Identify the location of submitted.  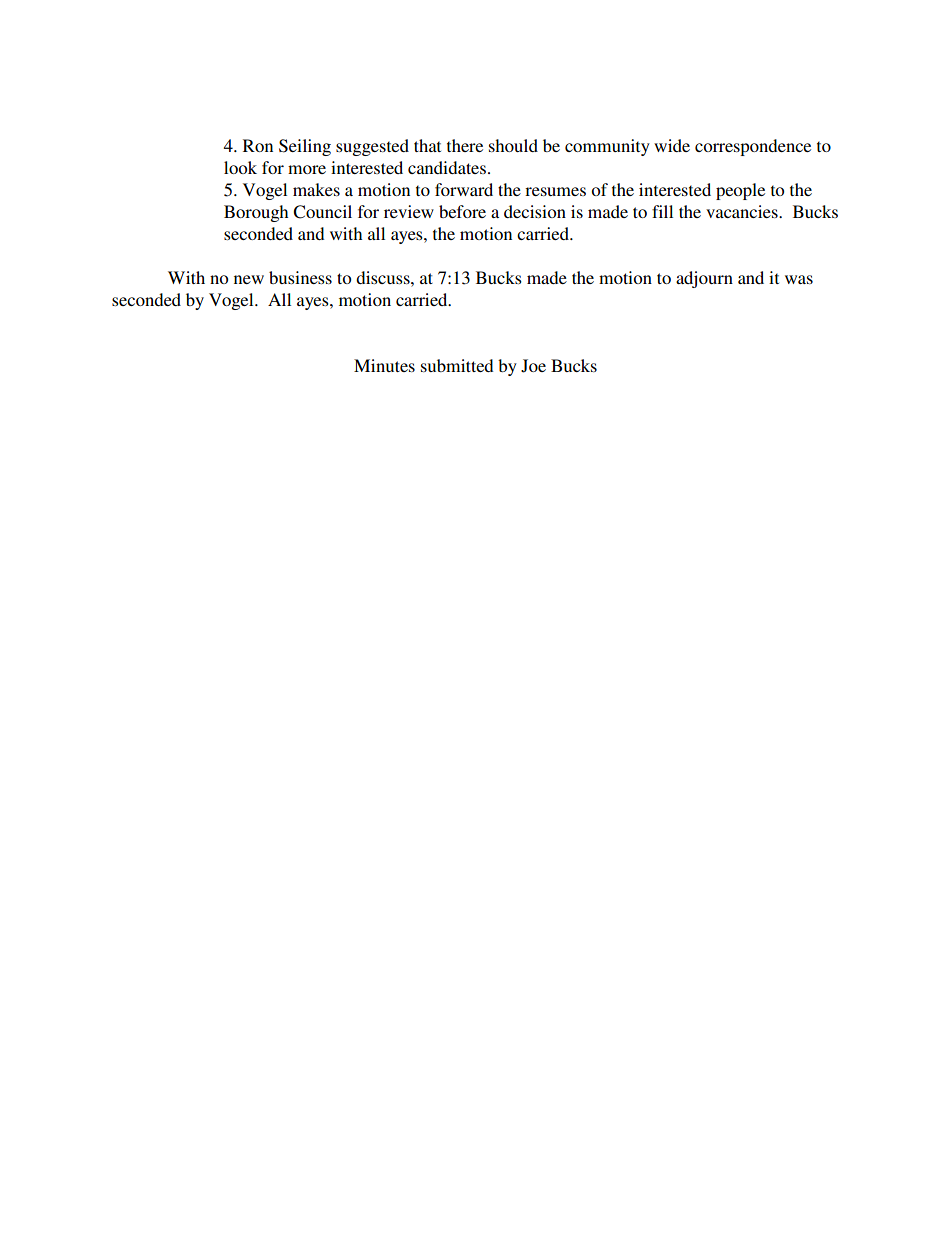
(457, 365).
